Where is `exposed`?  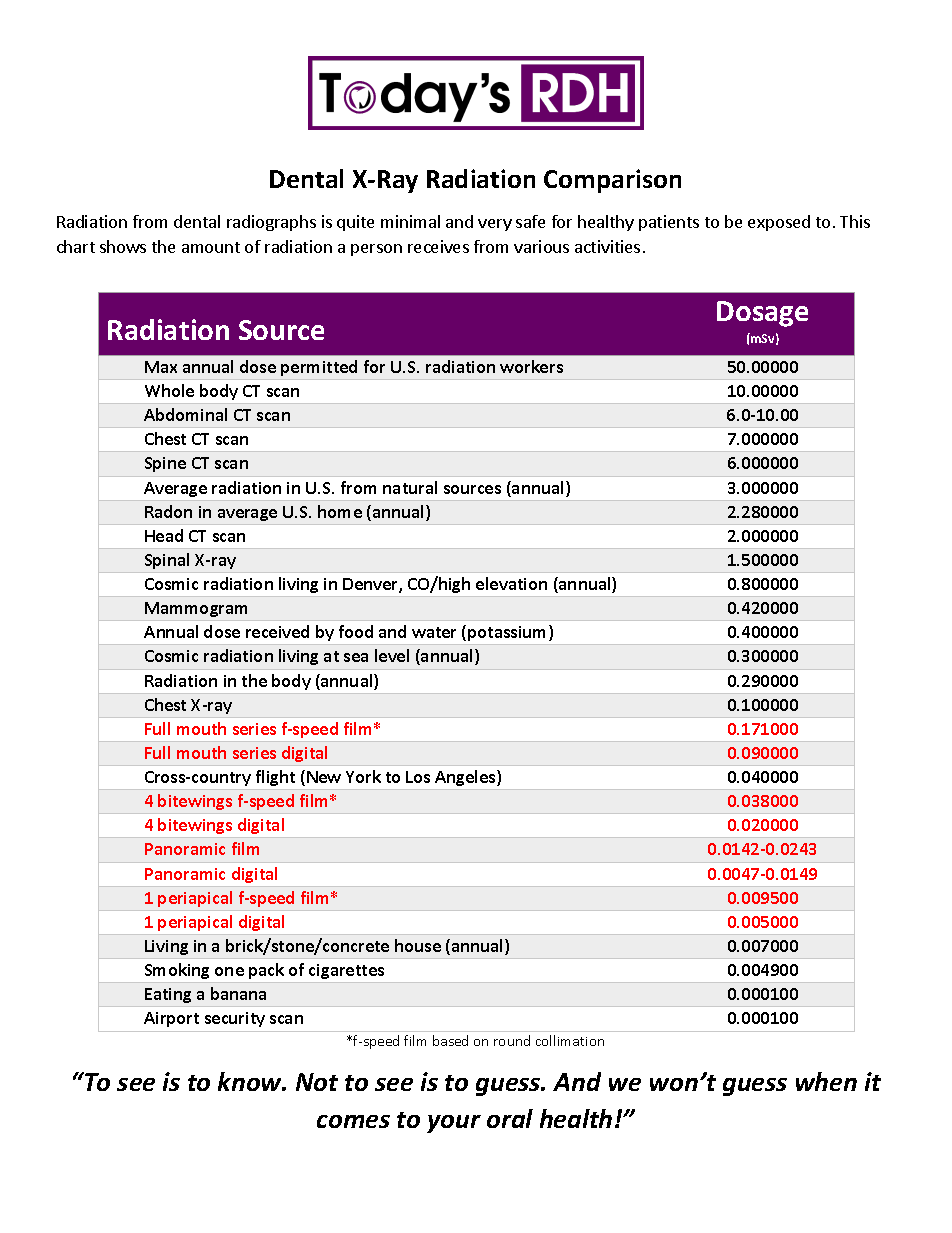 exposed is located at coordinates (779, 223).
